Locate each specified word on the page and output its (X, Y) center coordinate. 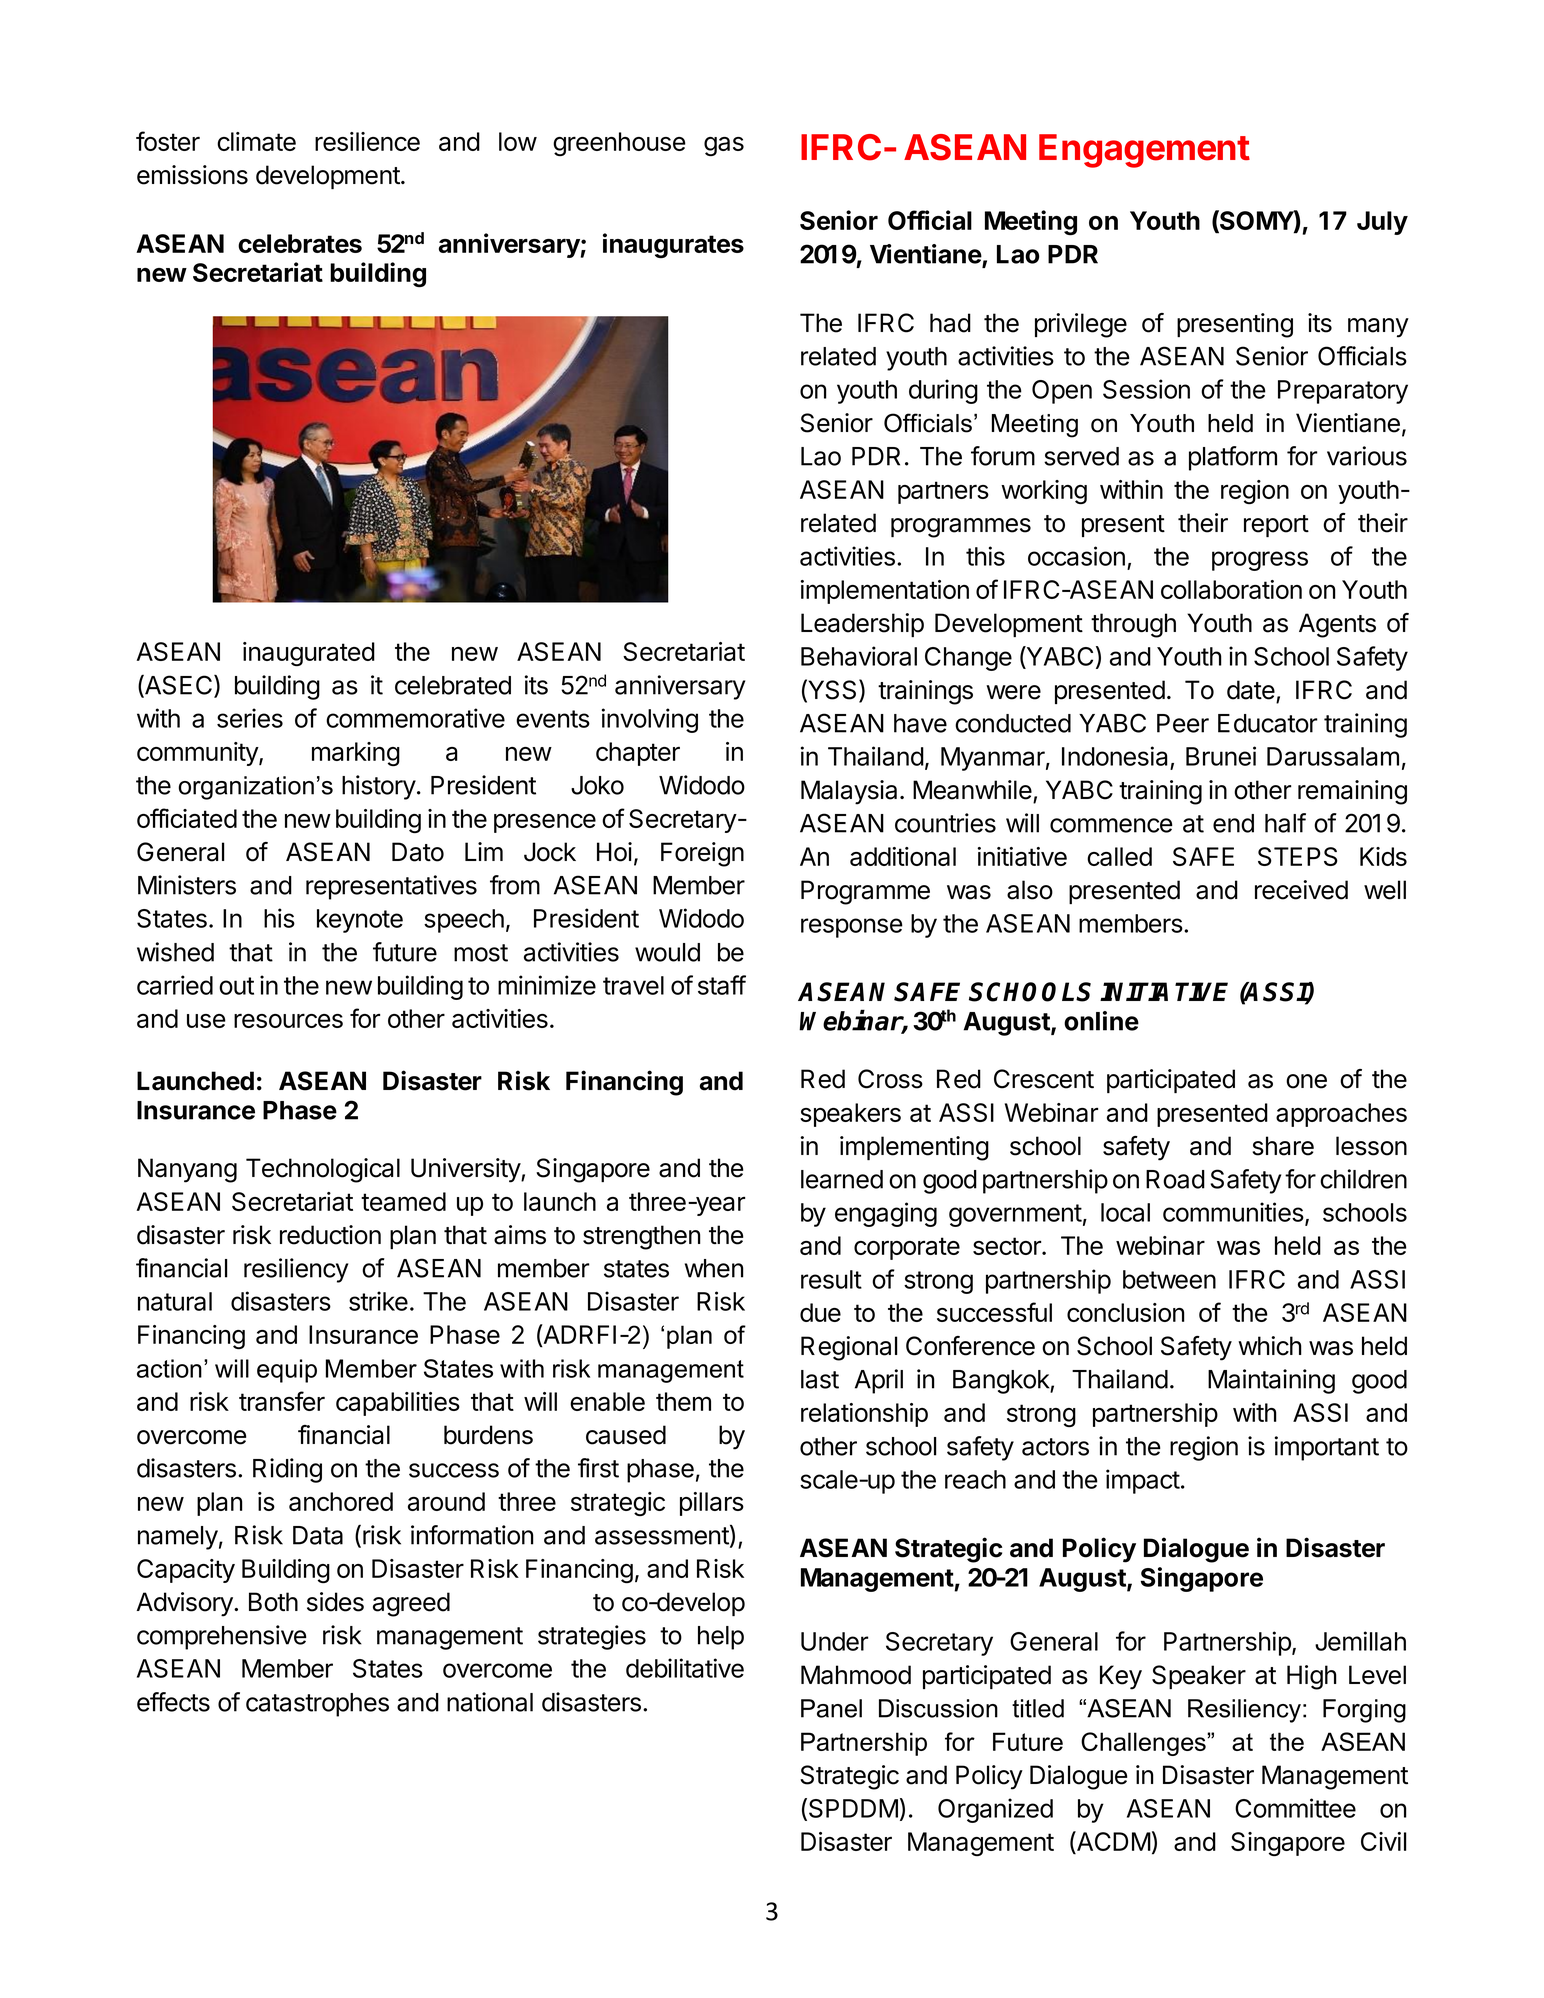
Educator (1268, 723)
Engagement (1144, 151)
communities (1233, 1212)
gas (724, 146)
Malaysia (849, 792)
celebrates (300, 243)
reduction (330, 1235)
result (831, 1279)
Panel (831, 1708)
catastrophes (317, 1705)
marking (356, 754)
